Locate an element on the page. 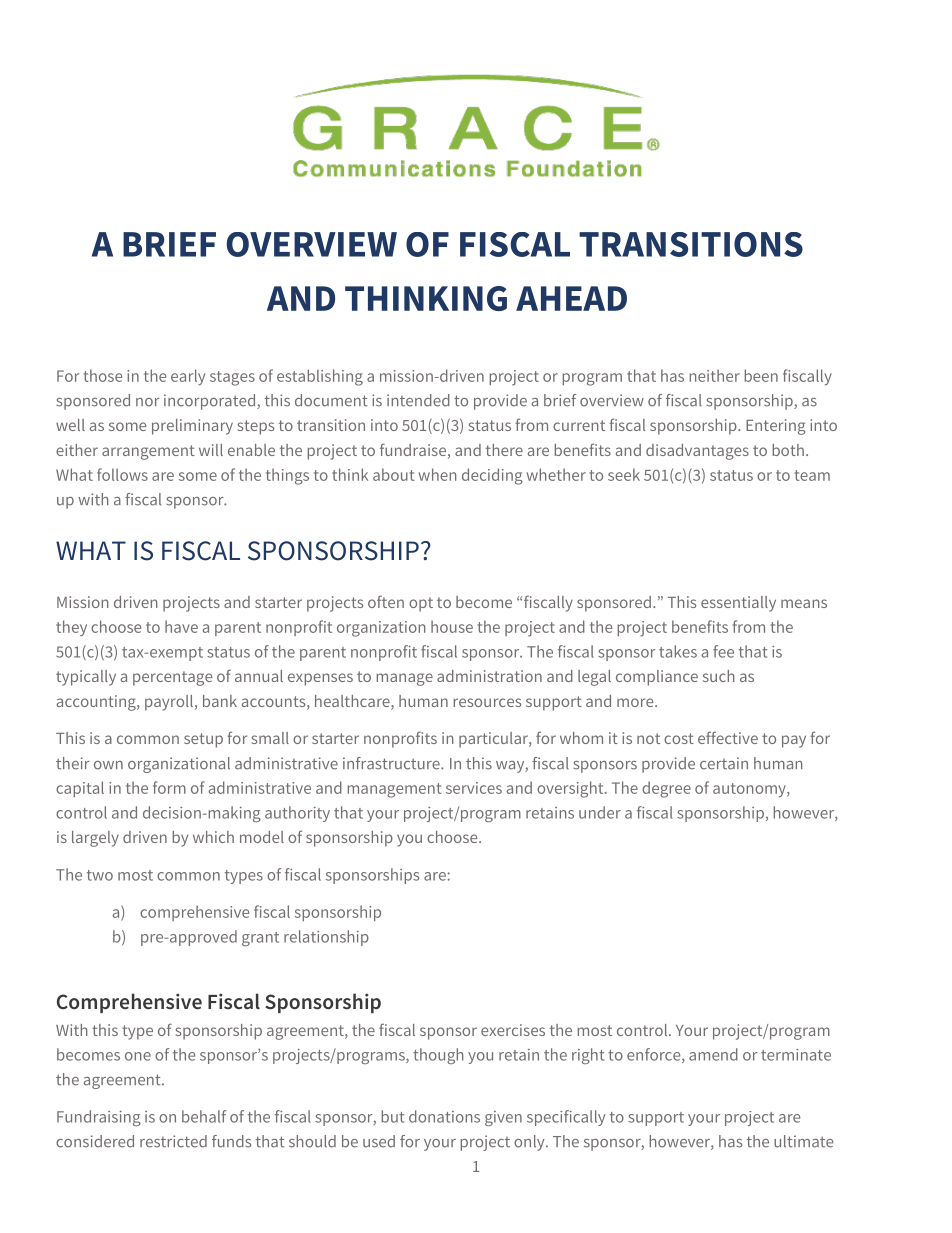 The height and width of the page is (1233, 952). intended is located at coordinates (418, 400).
